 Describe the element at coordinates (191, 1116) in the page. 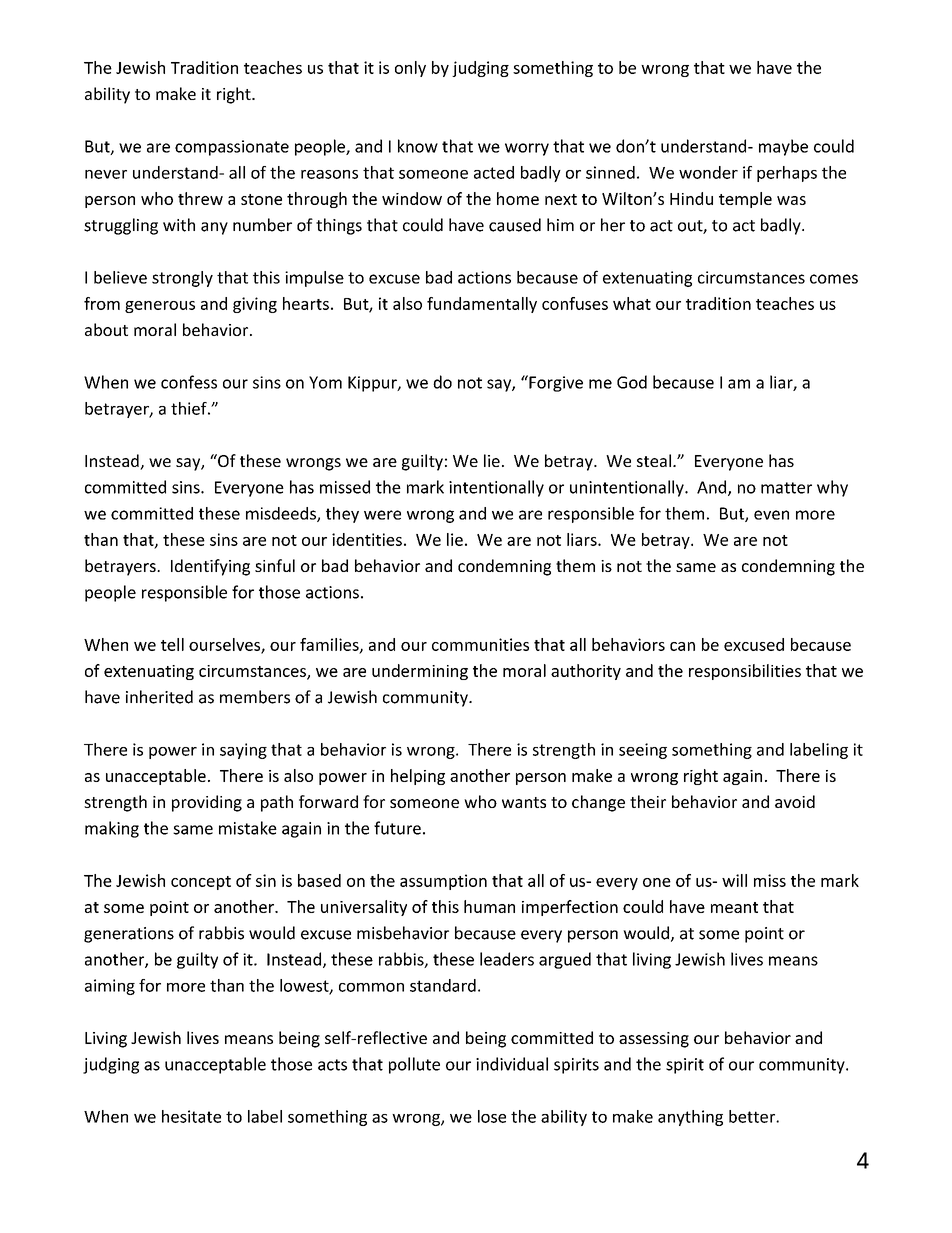

I see `hesitate` at that location.
